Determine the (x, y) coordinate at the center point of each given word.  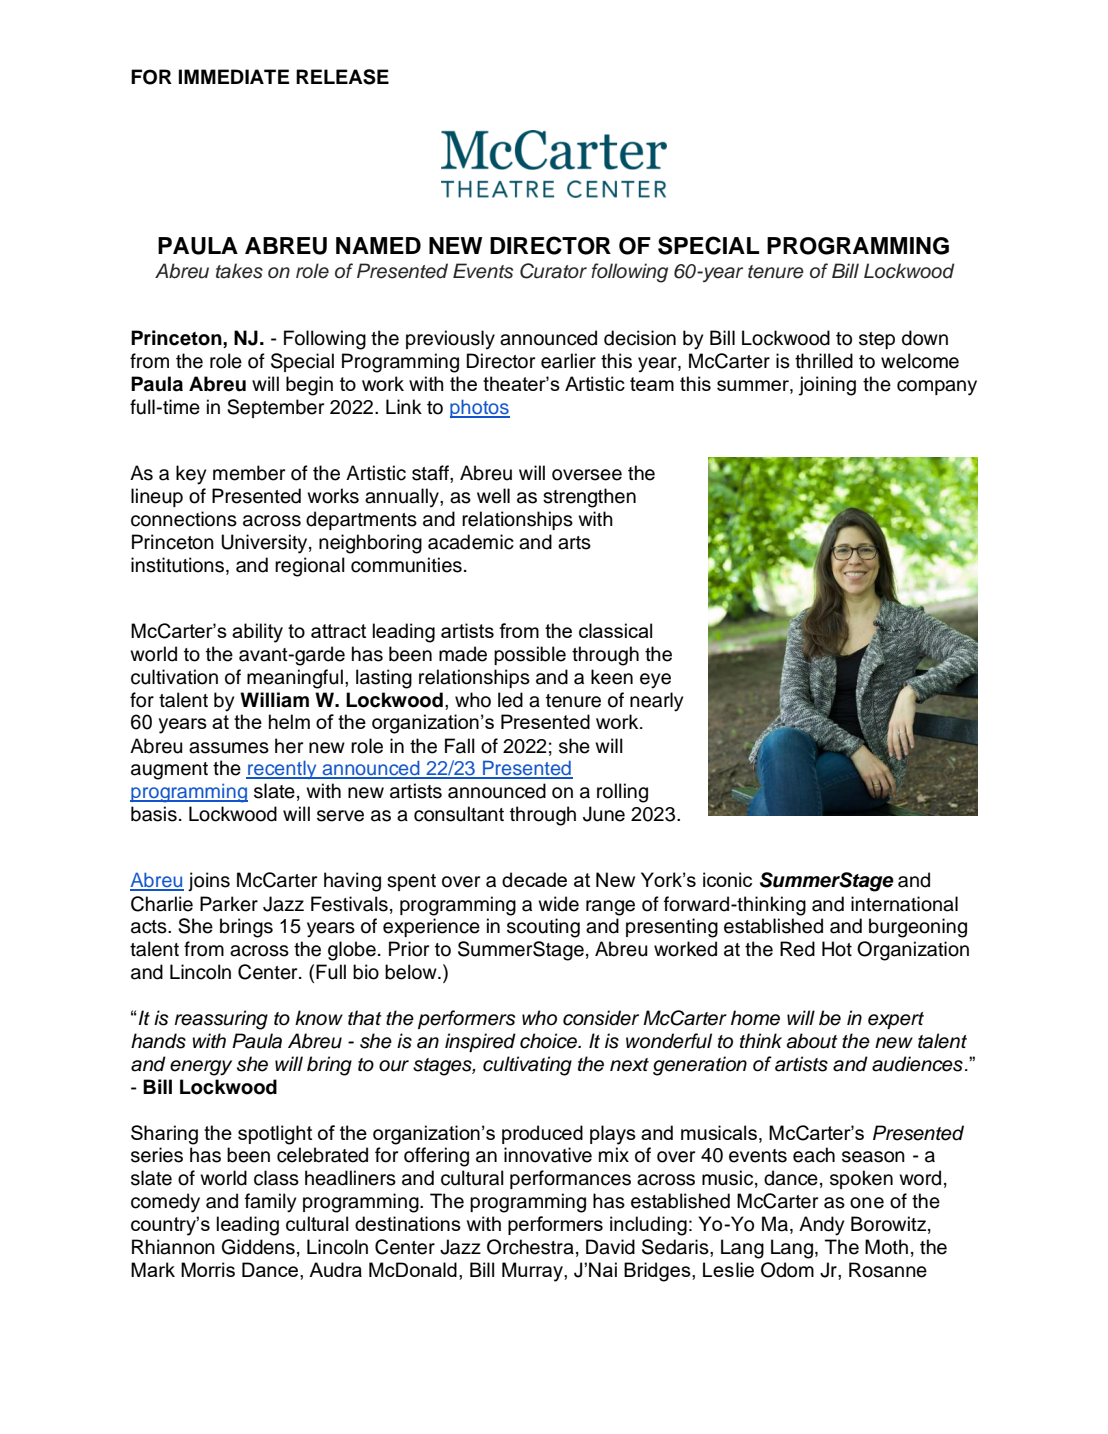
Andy (821, 1226)
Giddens (258, 1247)
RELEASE (342, 77)
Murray (533, 1272)
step (877, 340)
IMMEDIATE (234, 76)
